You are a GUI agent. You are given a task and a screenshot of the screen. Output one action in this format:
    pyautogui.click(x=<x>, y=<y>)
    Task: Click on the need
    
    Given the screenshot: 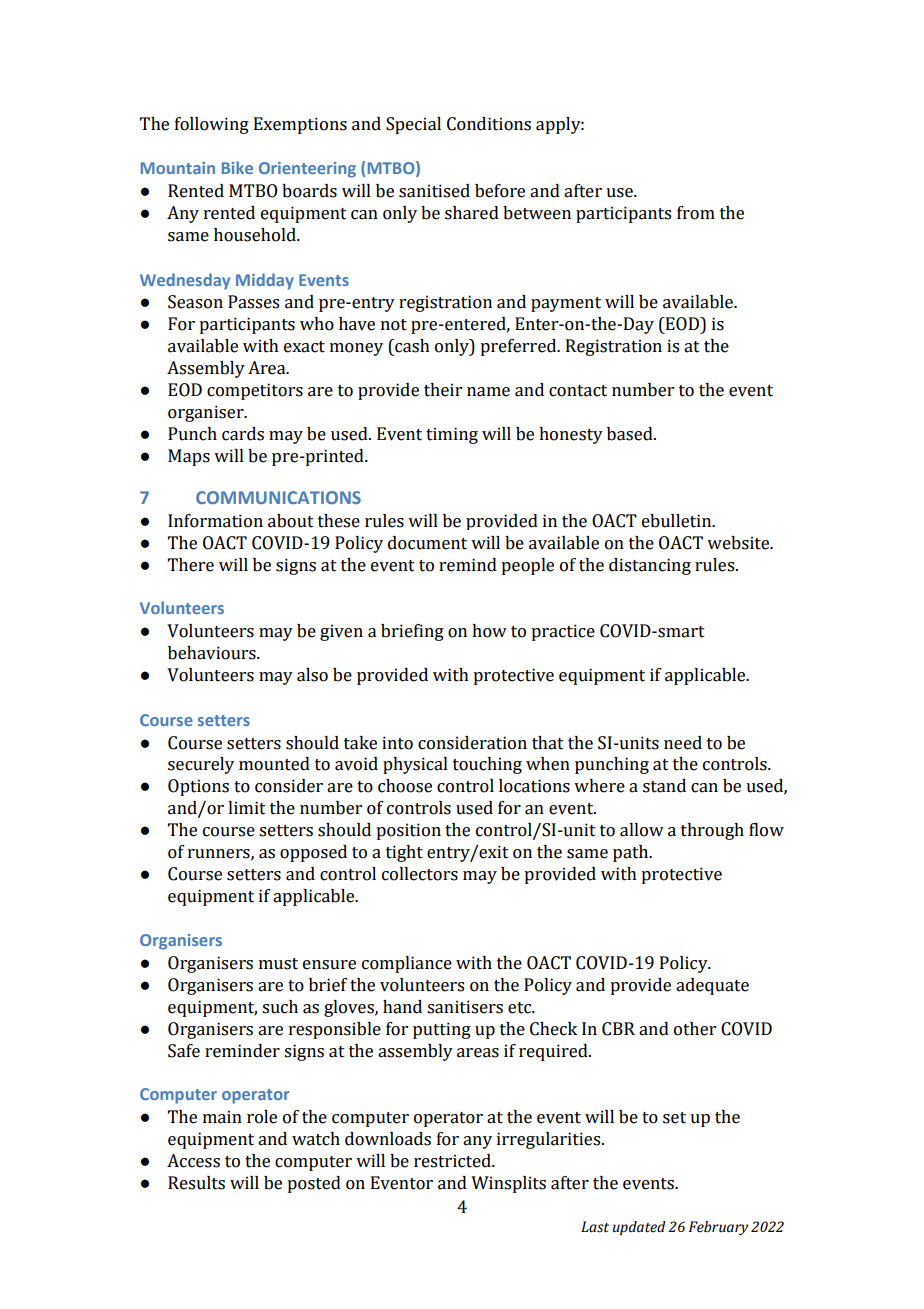 What is the action you would take?
    pyautogui.click(x=683, y=743)
